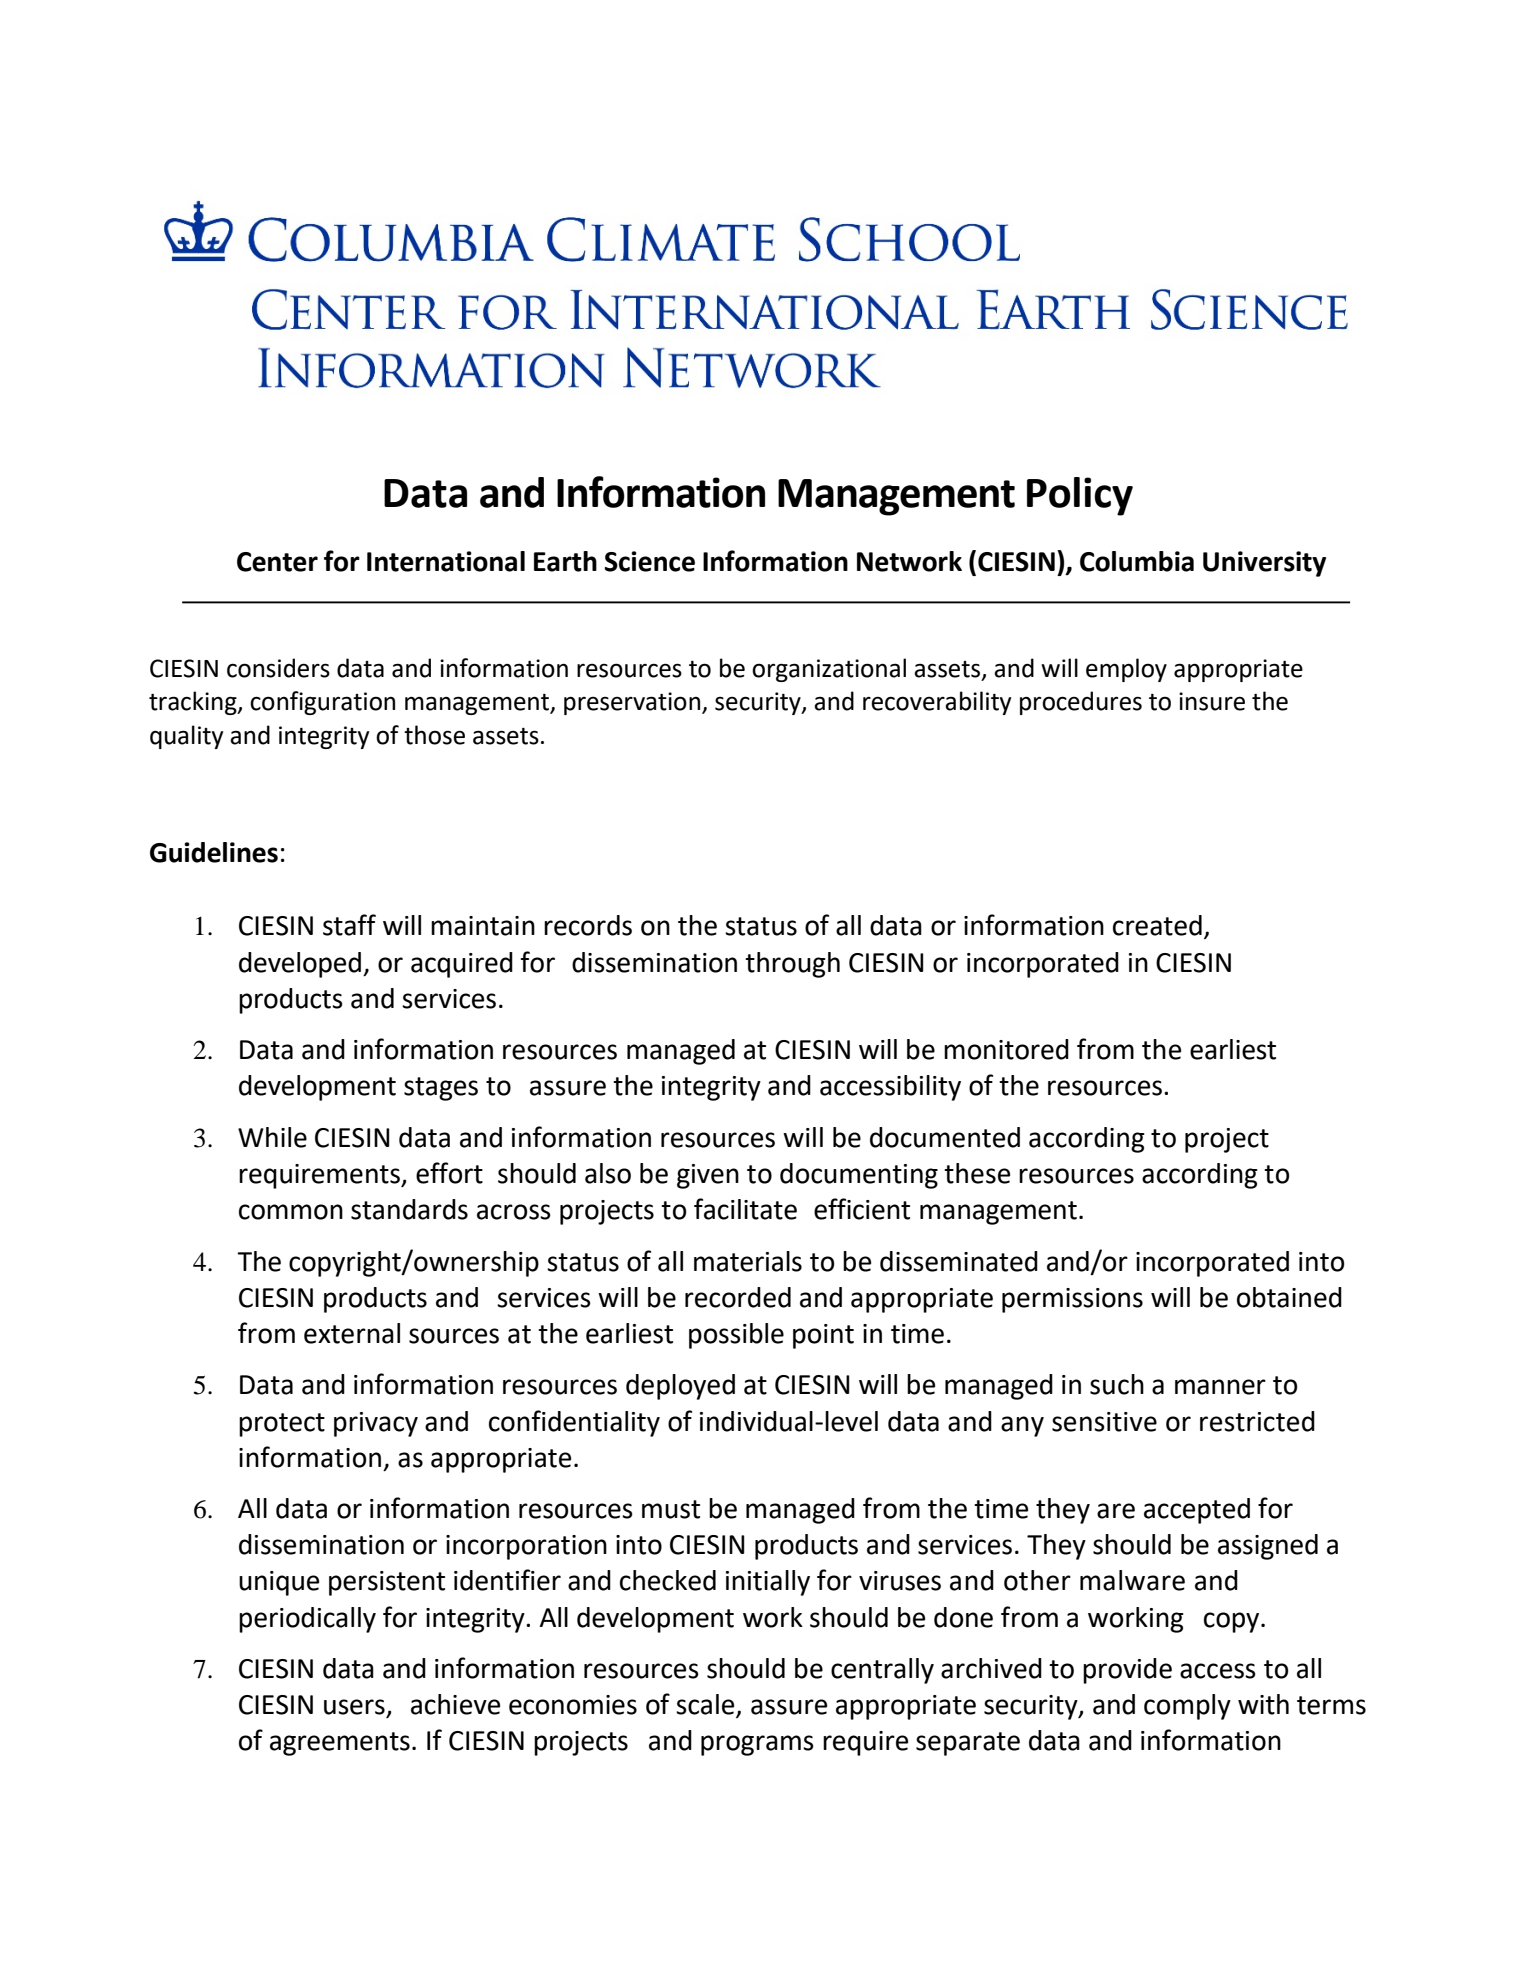 Image resolution: width=1520 pixels, height=1967 pixels. I want to click on staff, so click(349, 925).
